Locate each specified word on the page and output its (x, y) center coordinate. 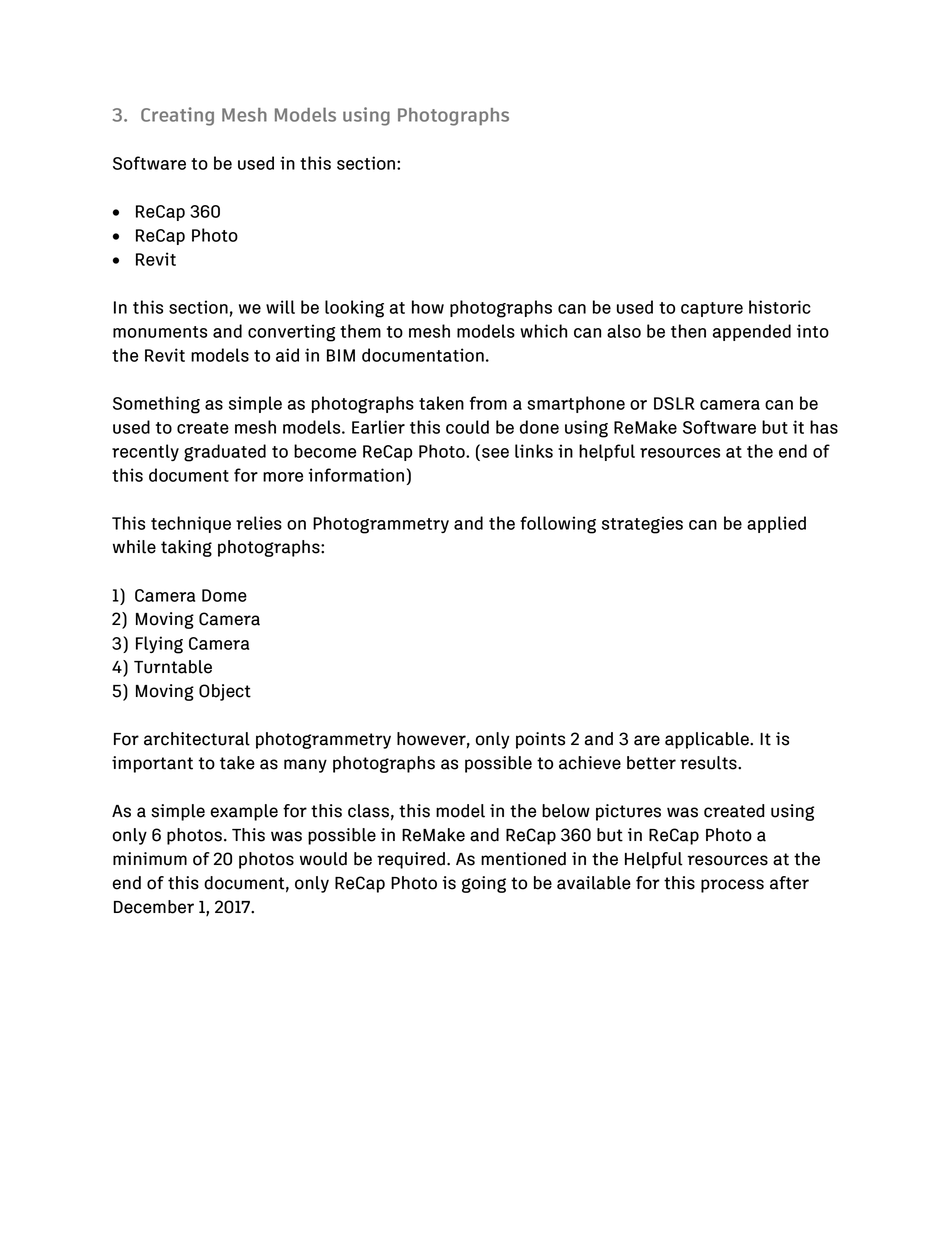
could (467, 427)
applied (776, 524)
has (824, 427)
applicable (708, 740)
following (558, 525)
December (154, 907)
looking (354, 309)
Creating (177, 116)
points (540, 740)
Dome (224, 595)
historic (780, 307)
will (280, 307)
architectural (197, 739)
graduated (225, 453)
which (543, 331)
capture (712, 309)
